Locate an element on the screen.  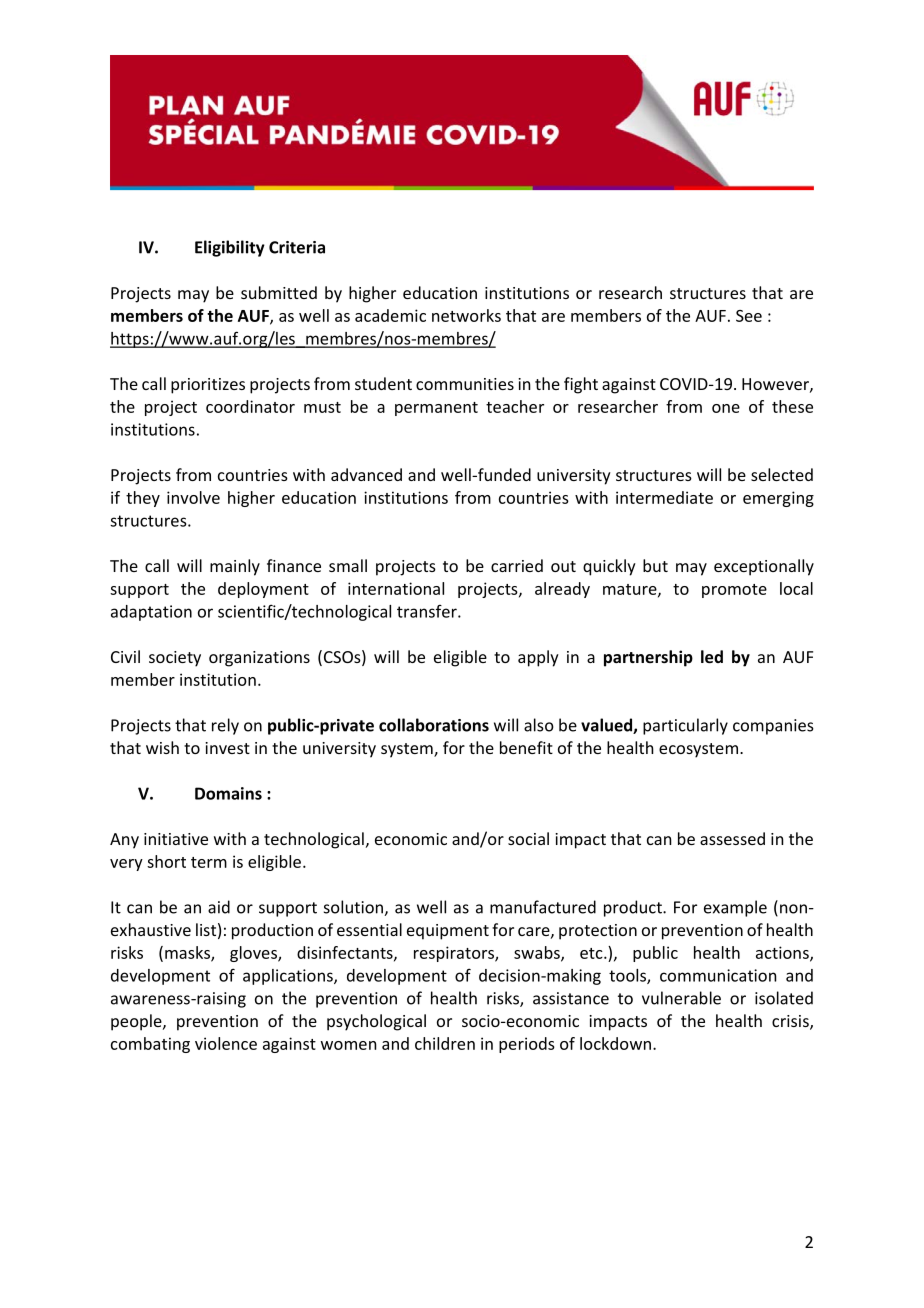
Eligibility is located at coordinates (230, 248).
